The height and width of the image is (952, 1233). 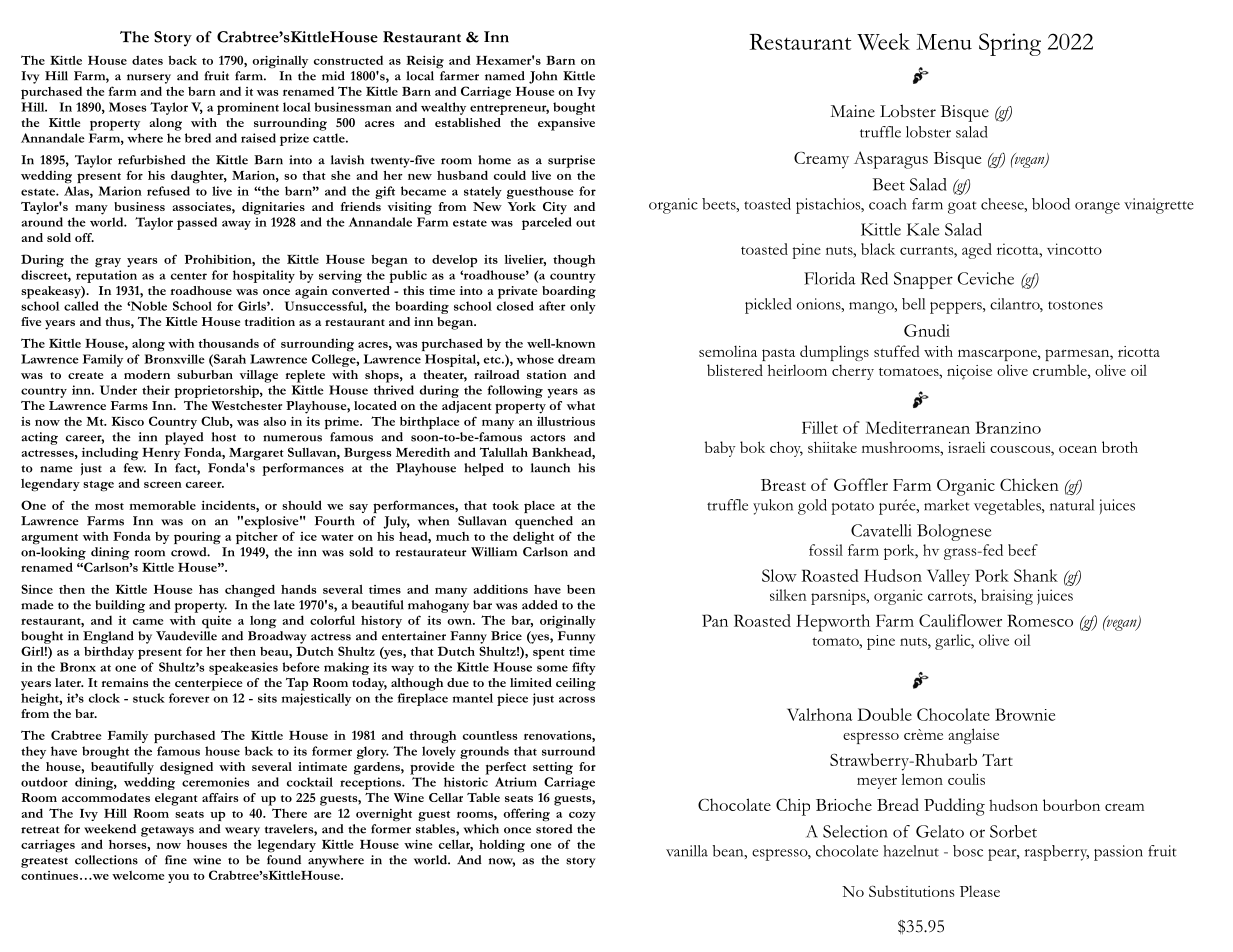 What do you see at coordinates (550, 468) in the image?
I see `launch` at bounding box center [550, 468].
